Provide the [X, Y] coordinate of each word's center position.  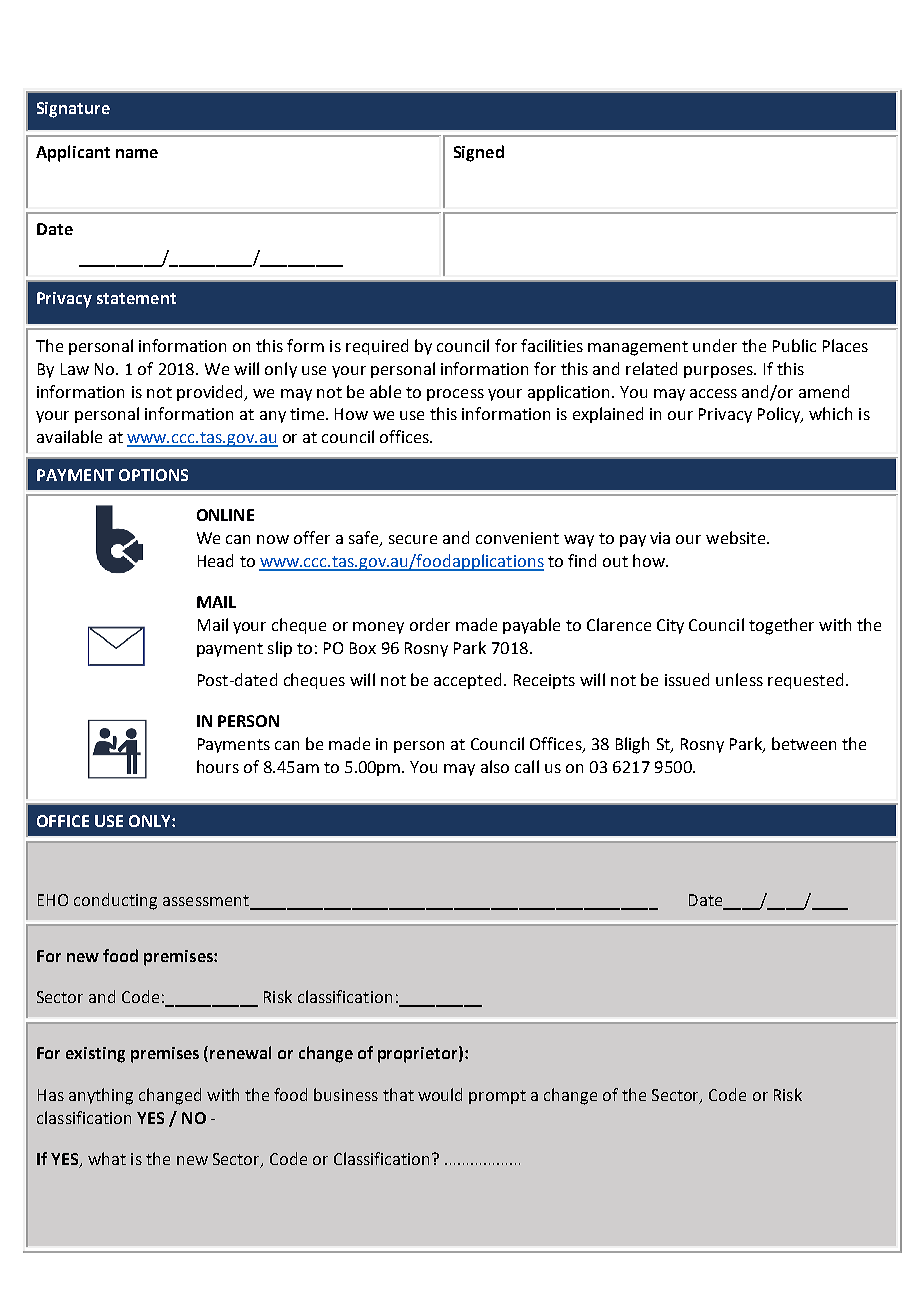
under [715, 345]
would [440, 1094]
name [137, 153]
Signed [479, 153]
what [107, 1158]
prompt [497, 1097]
